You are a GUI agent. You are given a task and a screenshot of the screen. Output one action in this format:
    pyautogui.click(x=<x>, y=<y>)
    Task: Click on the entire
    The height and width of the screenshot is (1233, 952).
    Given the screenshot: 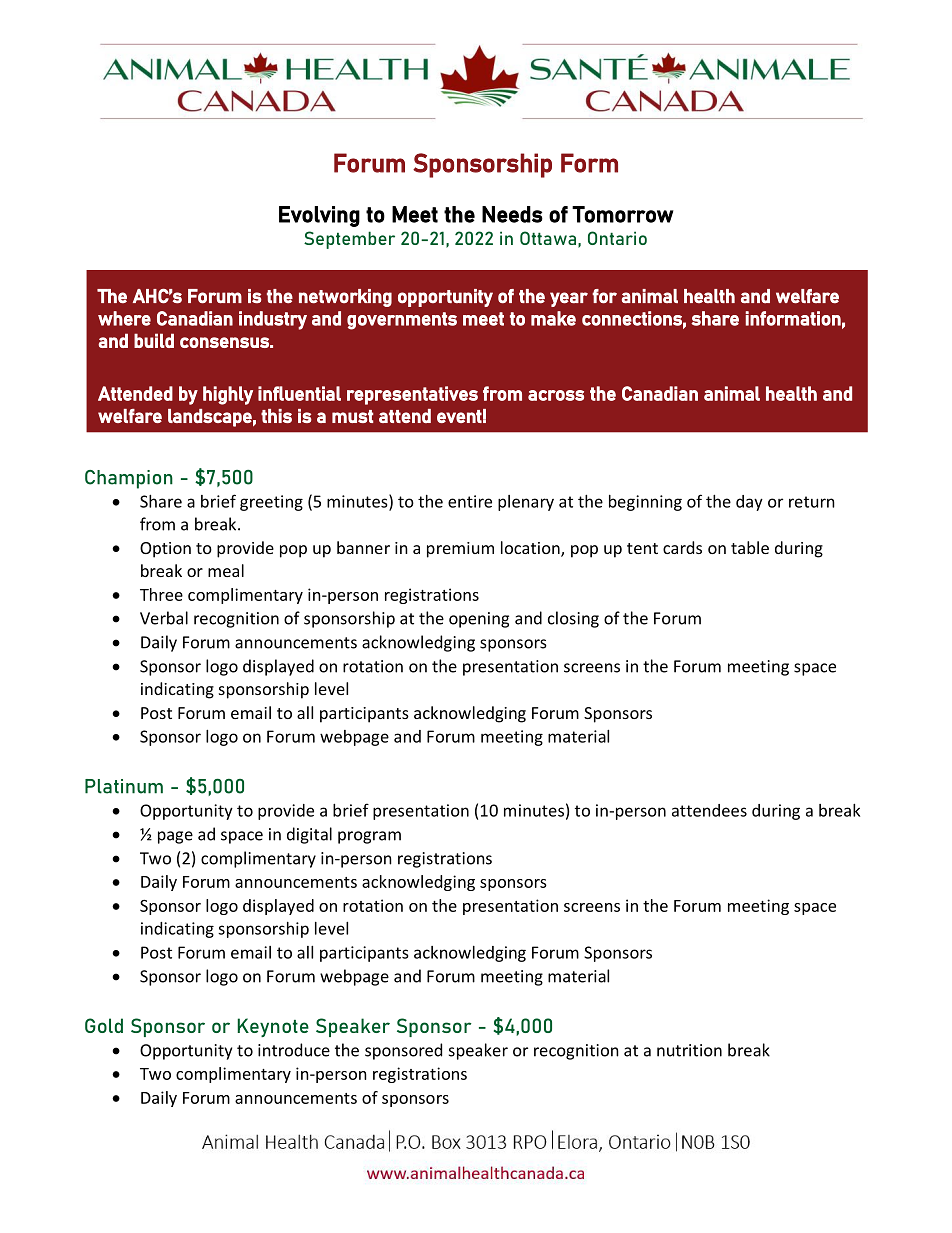 What is the action you would take?
    pyautogui.click(x=470, y=501)
